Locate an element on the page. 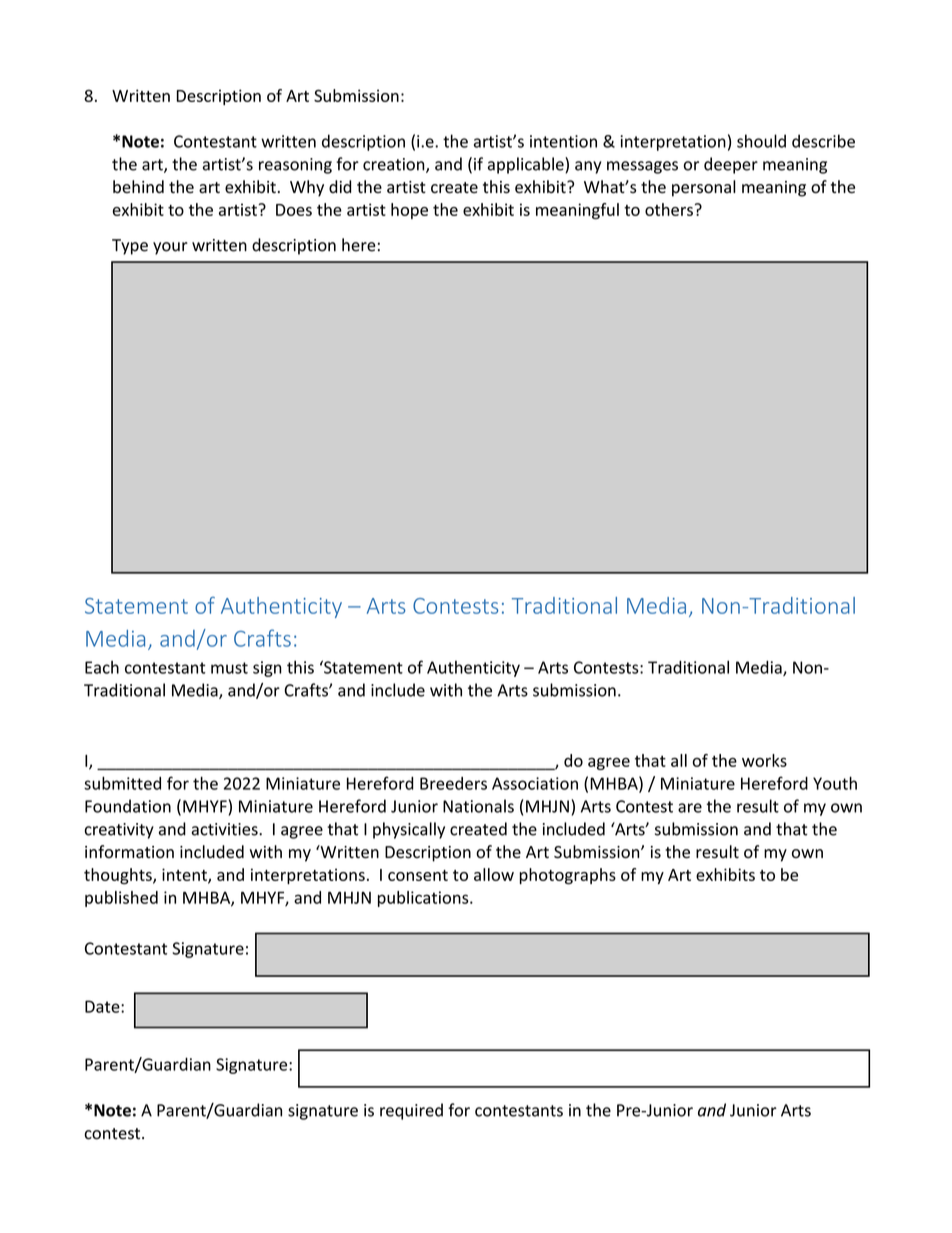 Image resolution: width=952 pixels, height=1233 pixels. Breeders is located at coordinates (453, 783).
